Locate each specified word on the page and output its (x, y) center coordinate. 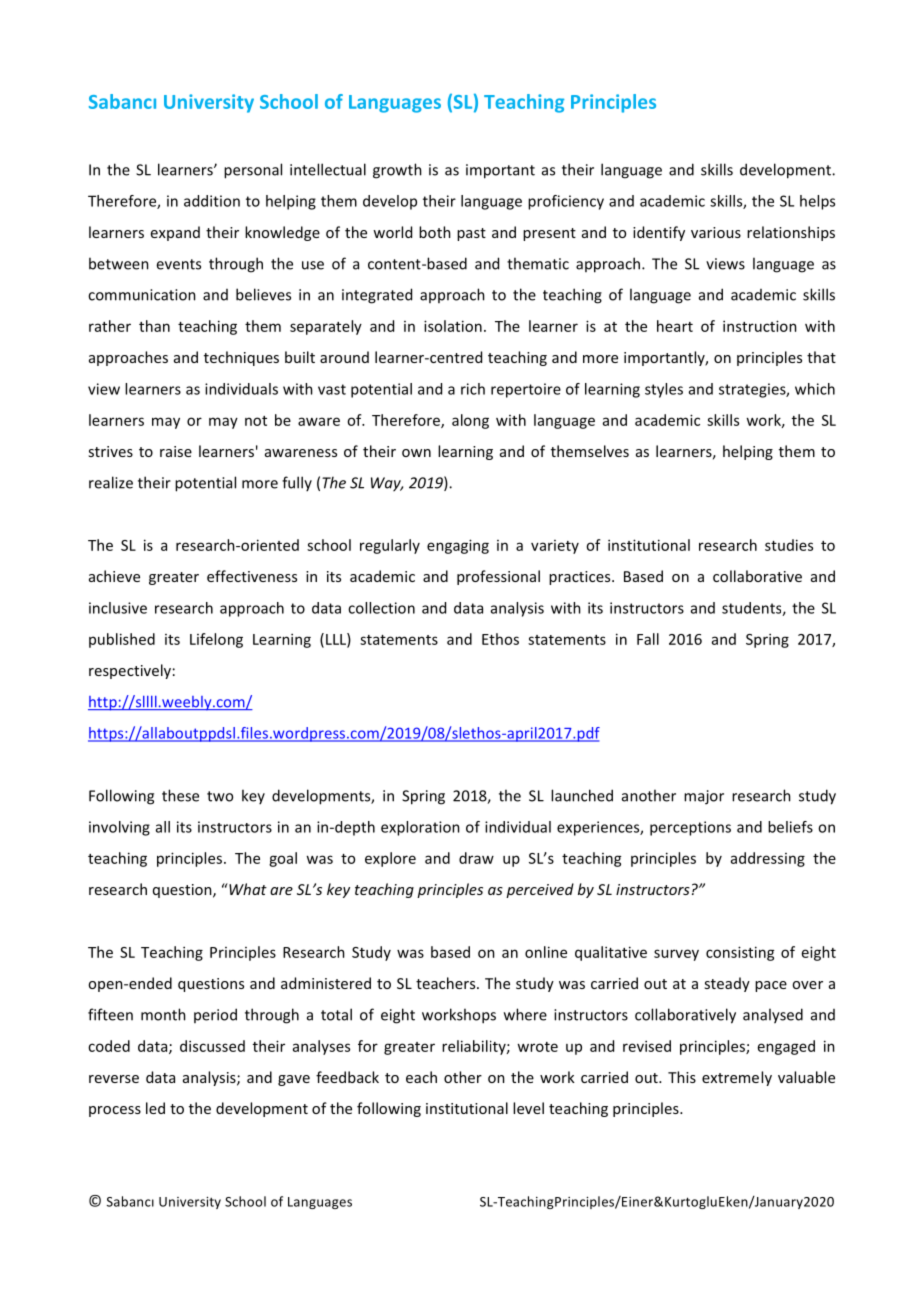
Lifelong (216, 640)
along (470, 421)
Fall (648, 639)
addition (212, 201)
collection (381, 608)
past (471, 234)
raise (176, 451)
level (528, 1108)
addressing (768, 859)
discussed (212, 1046)
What (247, 889)
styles (664, 390)
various (716, 232)
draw (476, 858)
